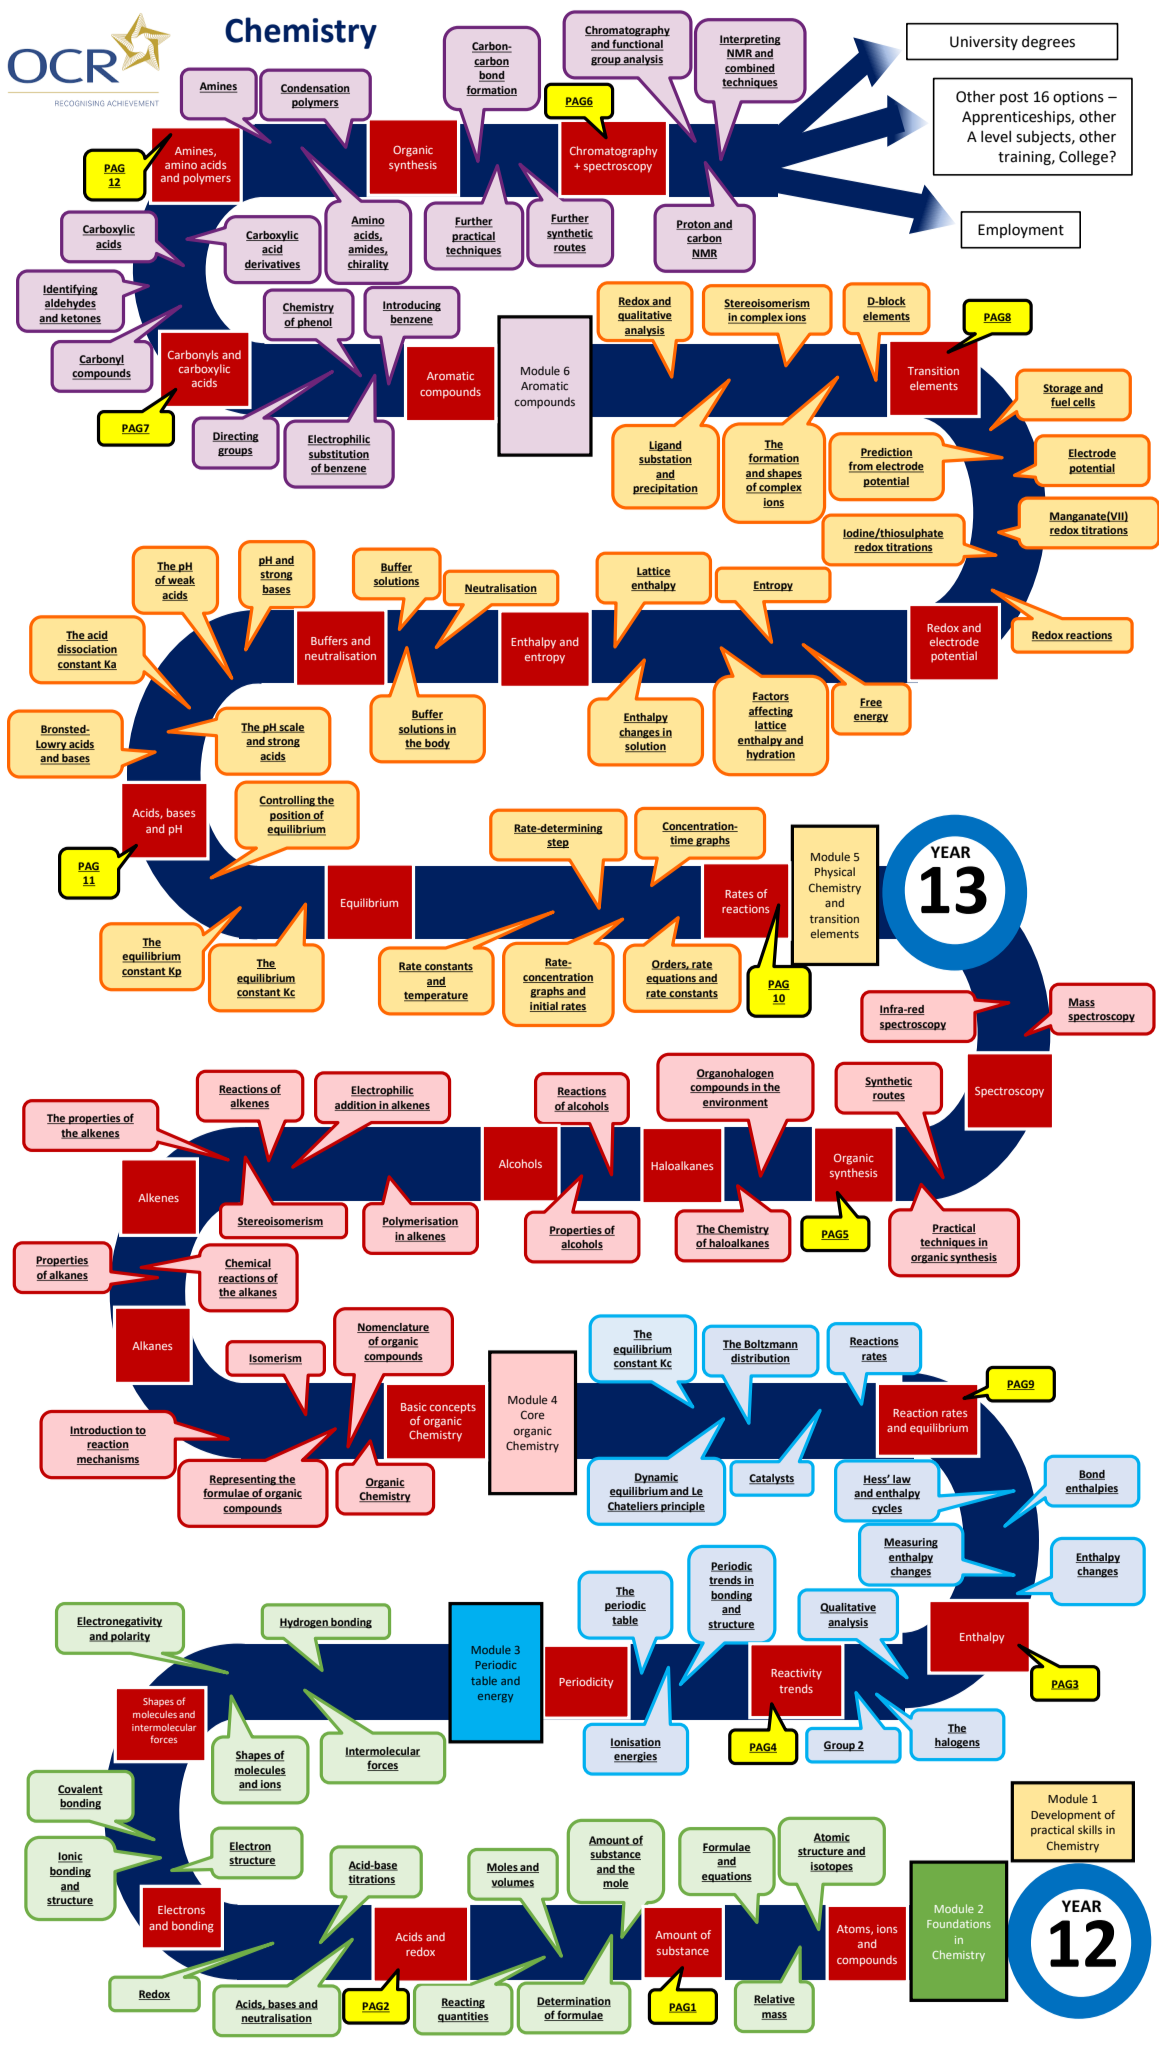 The image size is (1159, 2060). What do you see at coordinates (694, 225) in the page?
I see `Proton` at bounding box center [694, 225].
